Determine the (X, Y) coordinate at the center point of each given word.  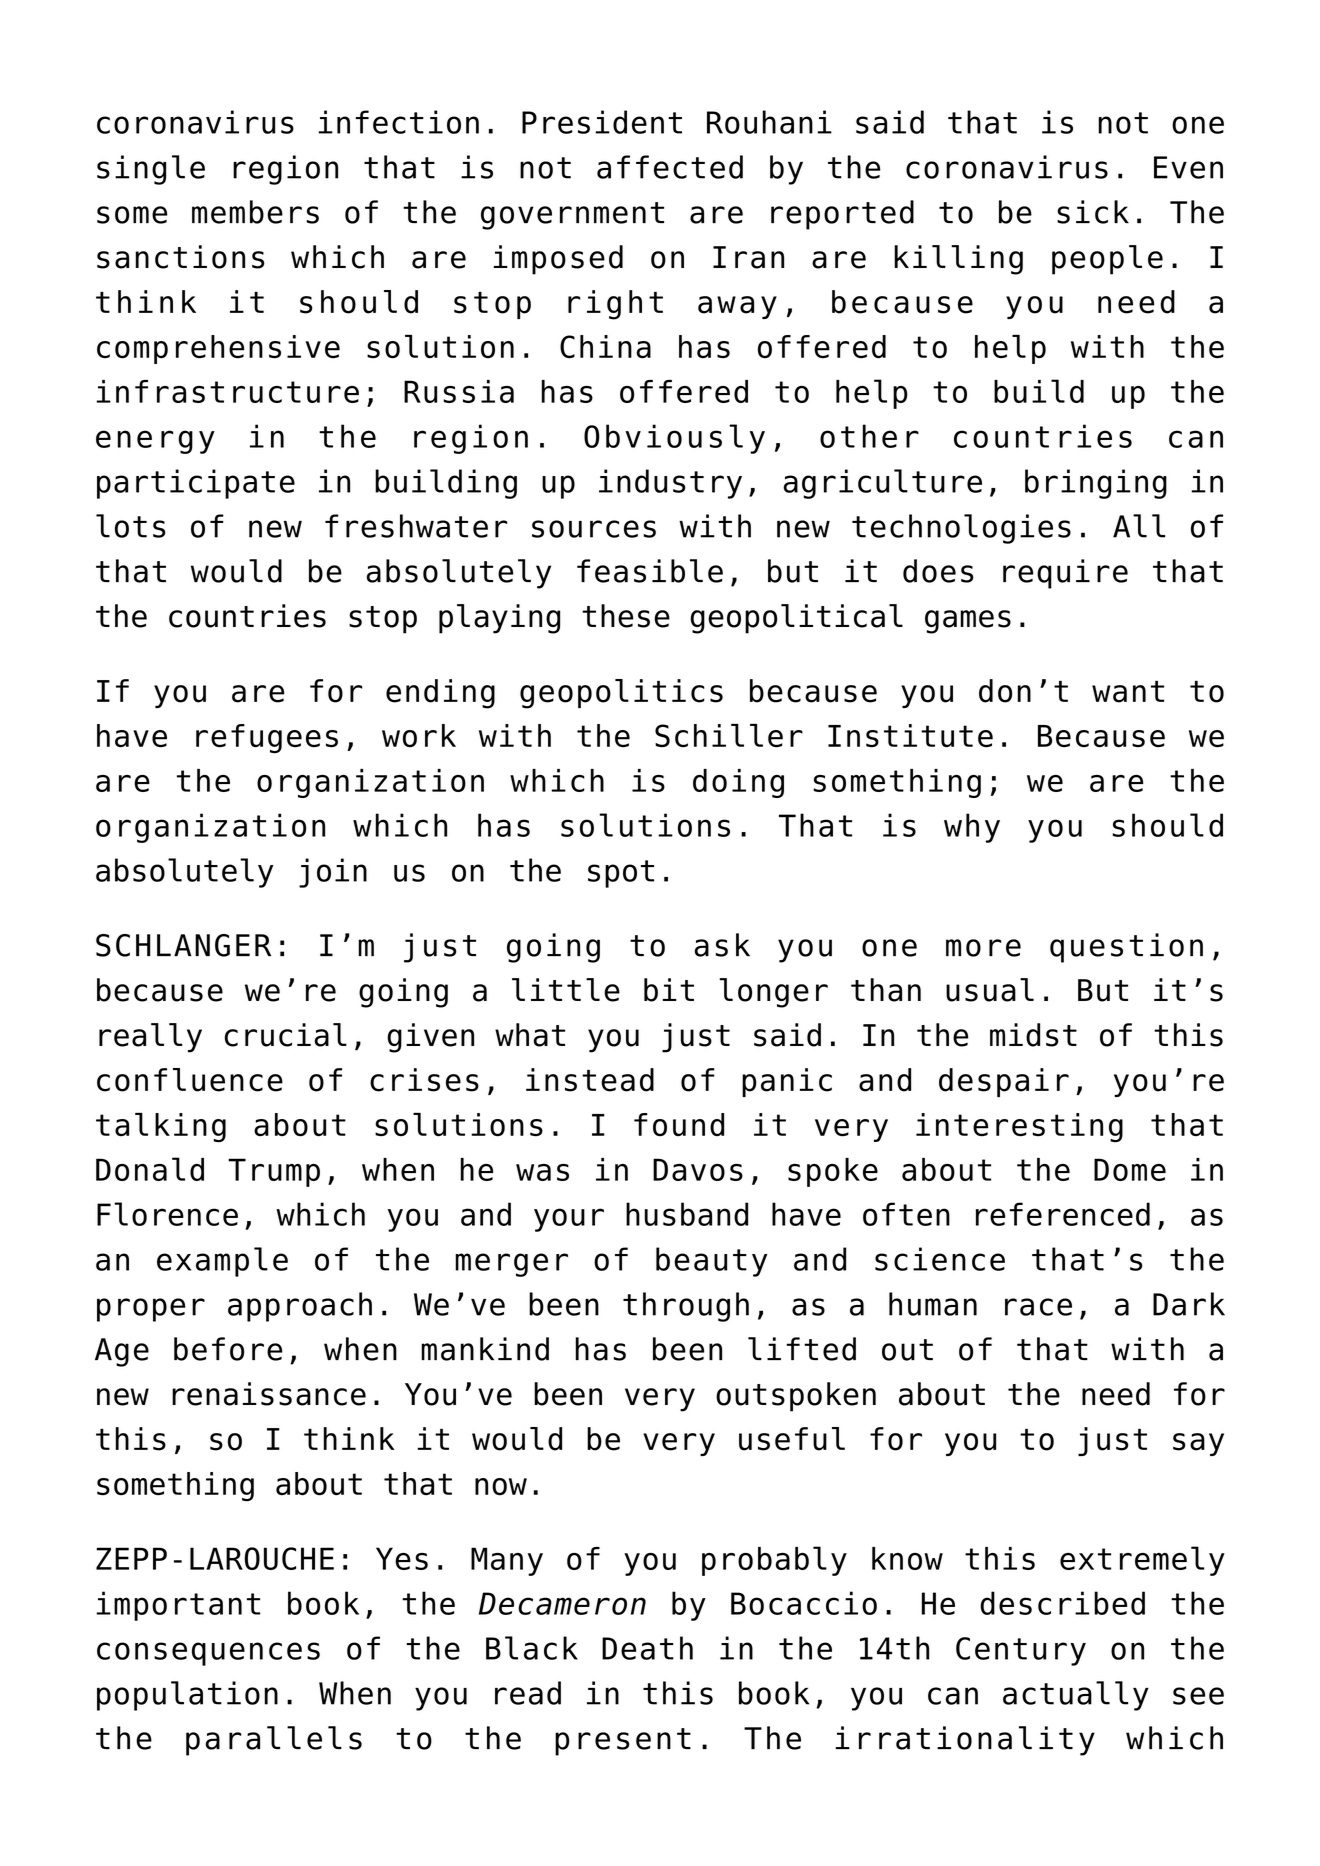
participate (196, 484)
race (1038, 1307)
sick (1093, 212)
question (1126, 948)
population (187, 1696)
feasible (650, 571)
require (1065, 574)
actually (1076, 1696)
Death (647, 1648)
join (333, 873)
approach (300, 1307)
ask (722, 945)
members (255, 212)
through (686, 1307)
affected (670, 167)
